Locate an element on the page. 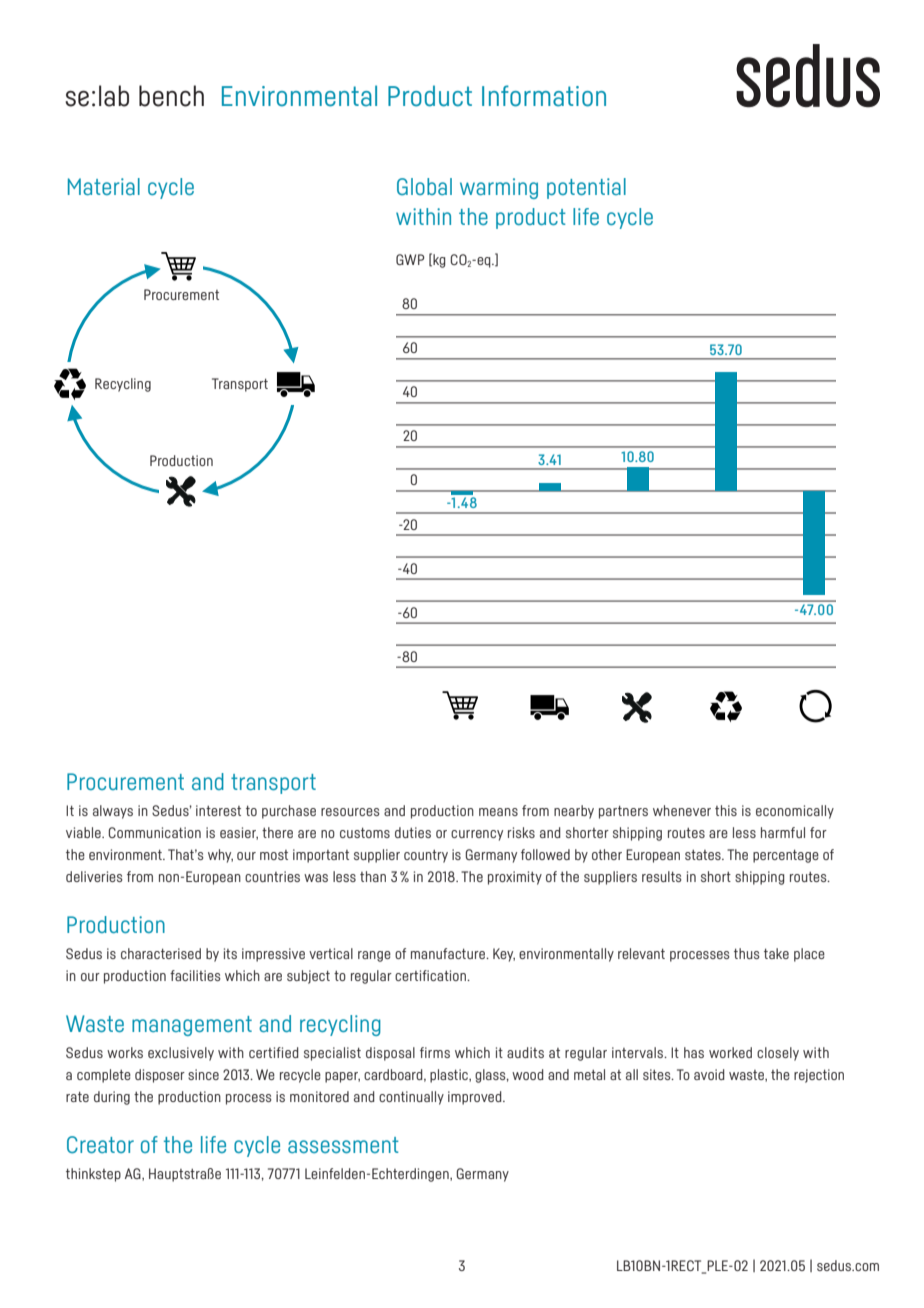  characterised is located at coordinates (161, 953).
